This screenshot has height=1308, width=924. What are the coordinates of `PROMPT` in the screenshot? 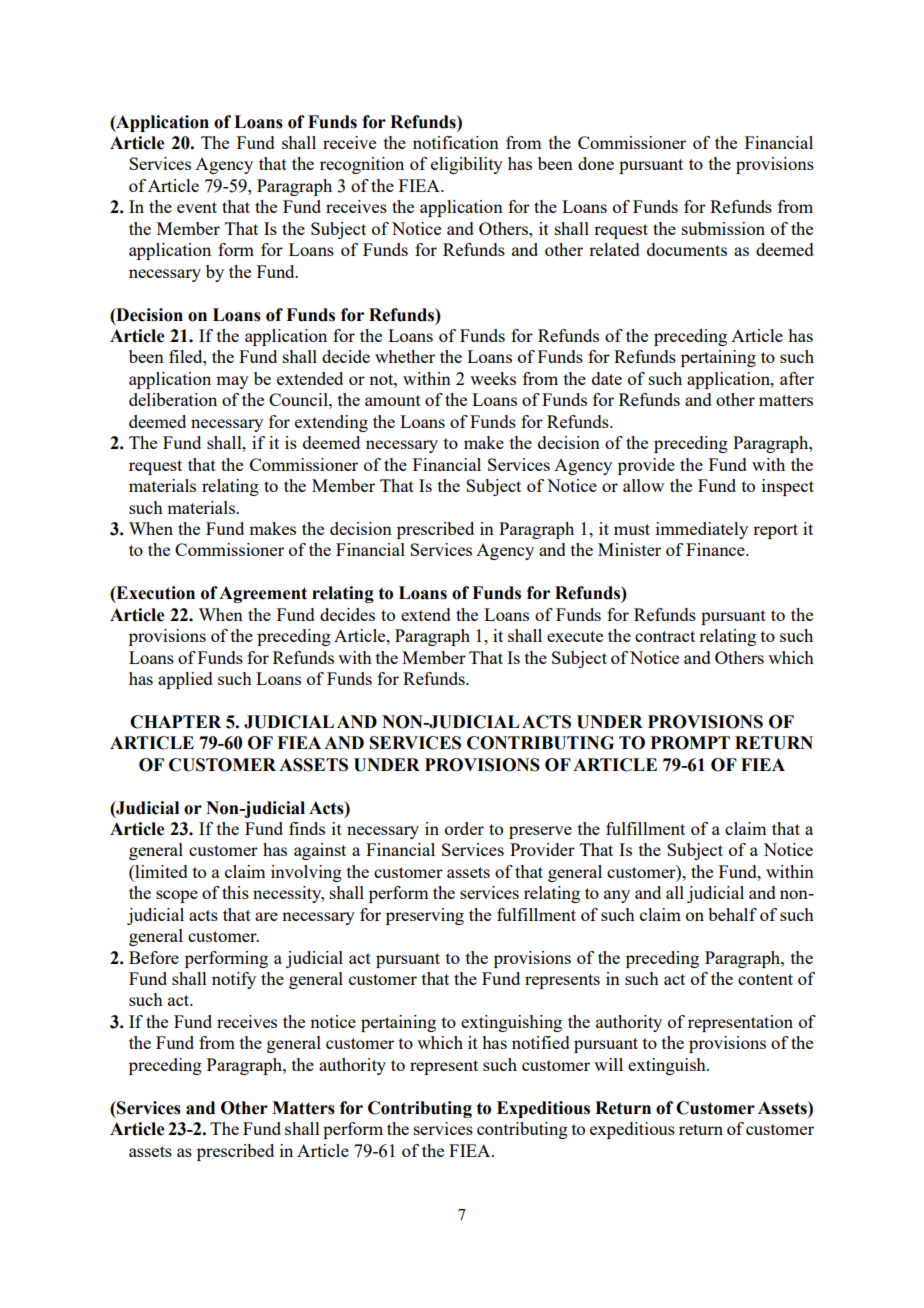 It's located at (690, 743).
